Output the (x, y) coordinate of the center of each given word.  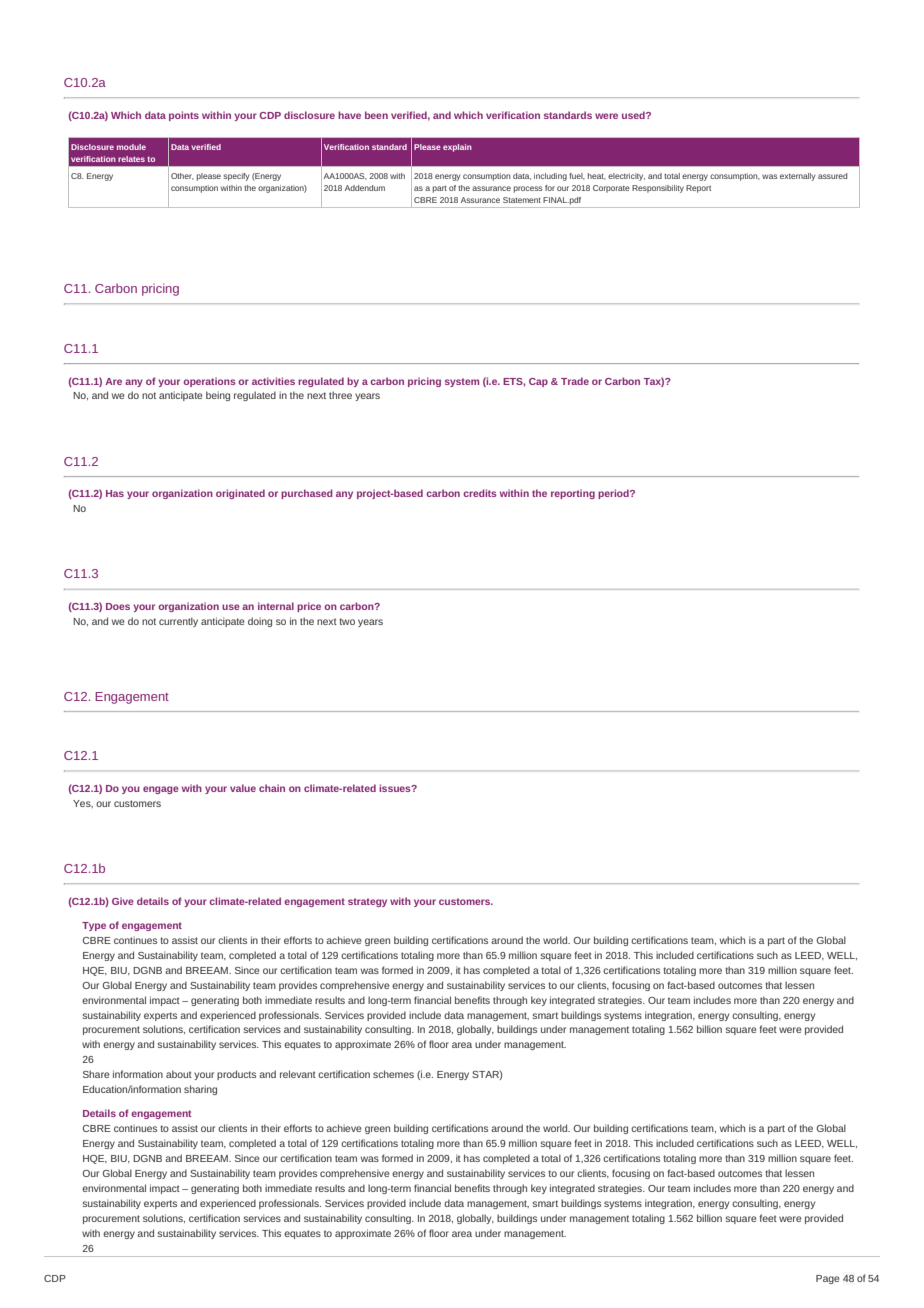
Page (828, 1279)
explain (457, 148)
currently (178, 622)
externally (798, 177)
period (614, 494)
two (347, 621)
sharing (200, 1090)
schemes (393, 1074)
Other (182, 176)
